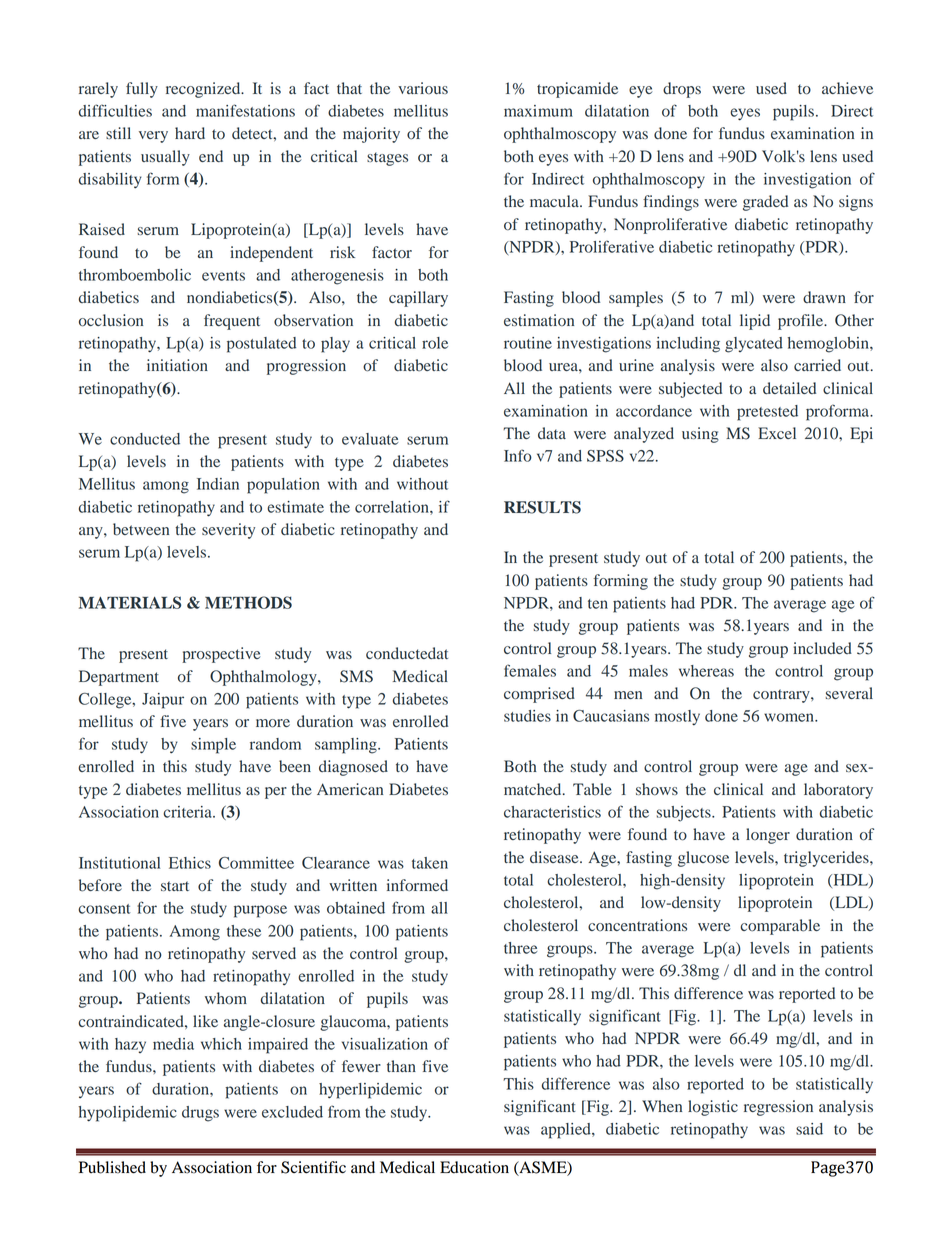 The width and height of the document is (952, 1233). I want to click on prospective, so click(221, 655).
